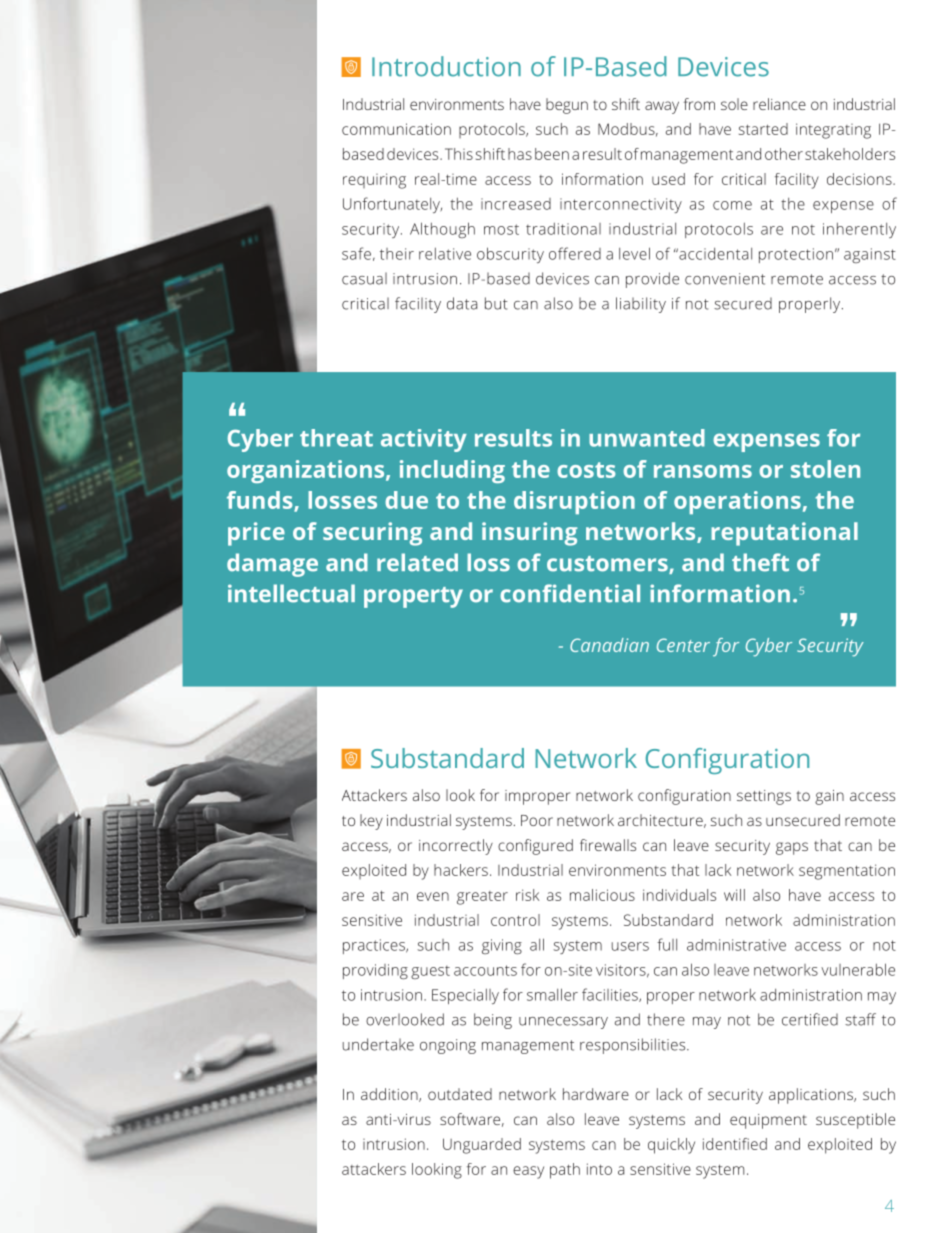 This image has height=1233, width=952. Describe the element at coordinates (496, 303) in the image. I see `but` at that location.
